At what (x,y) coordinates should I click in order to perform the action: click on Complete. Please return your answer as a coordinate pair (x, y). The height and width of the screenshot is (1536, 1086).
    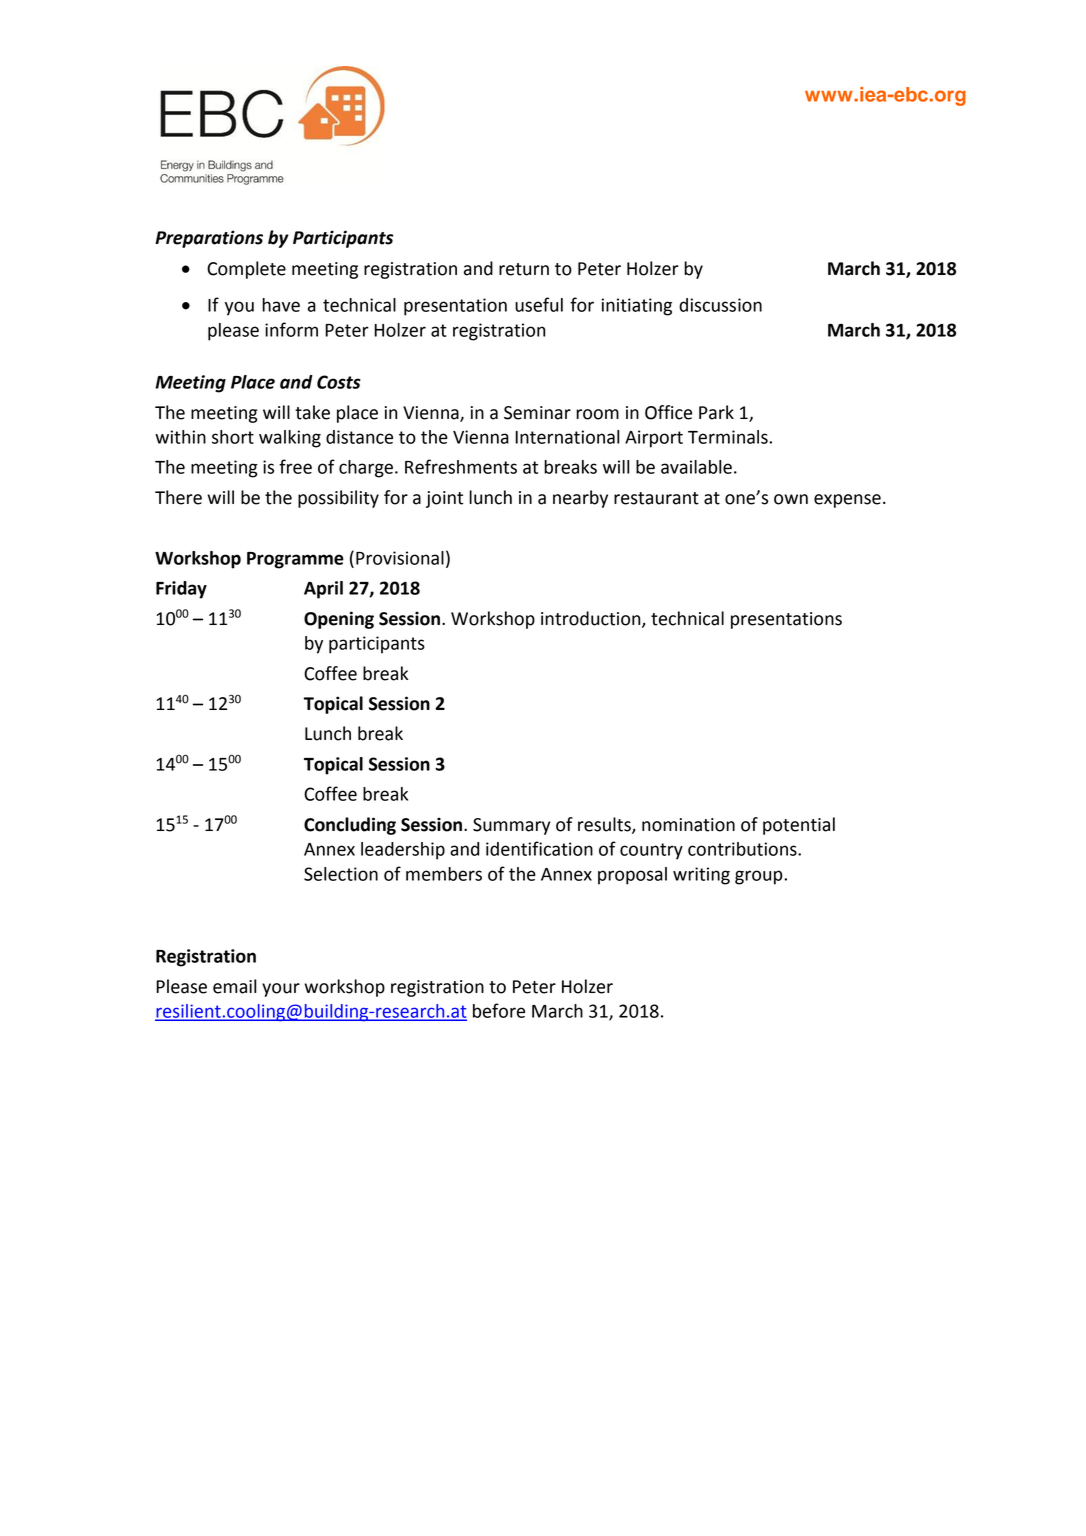
    Looking at the image, I should click on (246, 270).
